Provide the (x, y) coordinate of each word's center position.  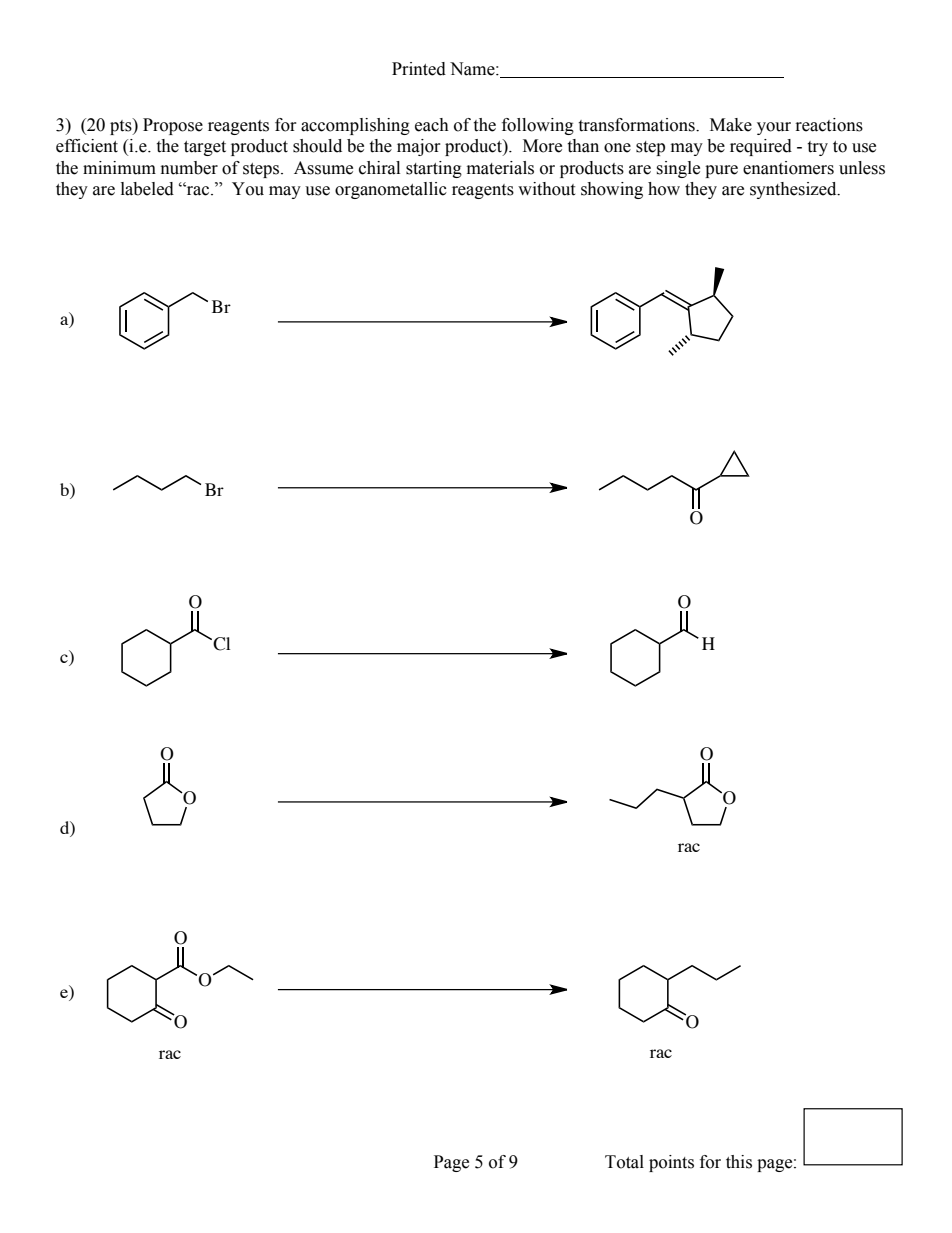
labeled (147, 189)
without (546, 189)
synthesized (794, 190)
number (189, 168)
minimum (119, 168)
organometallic (391, 190)
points (671, 1163)
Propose (173, 126)
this (739, 1162)
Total (624, 1162)
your (774, 128)
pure (721, 171)
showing (612, 190)
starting (434, 169)
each (432, 125)
